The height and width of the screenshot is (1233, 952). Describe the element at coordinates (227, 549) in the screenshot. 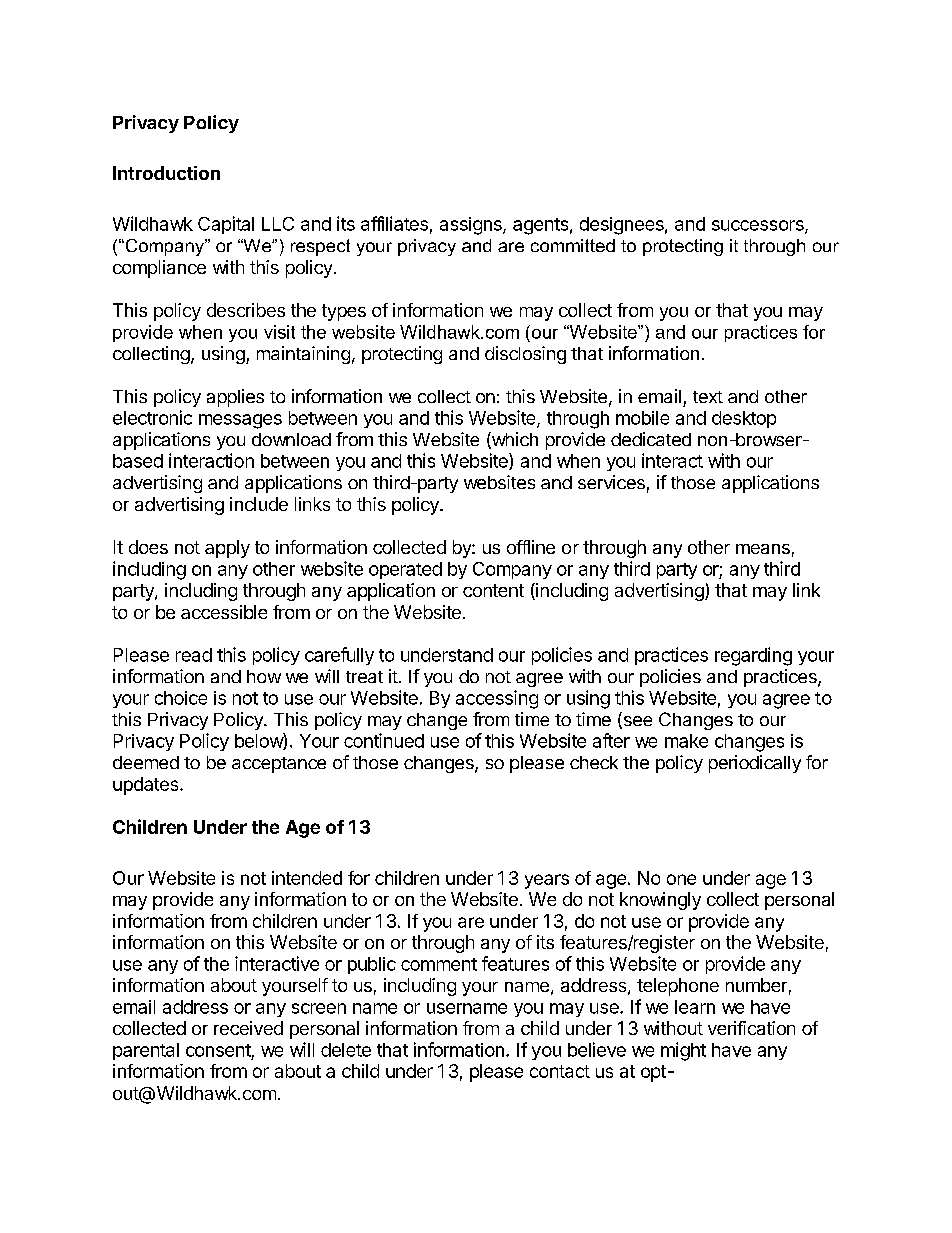

I see `apply` at that location.
